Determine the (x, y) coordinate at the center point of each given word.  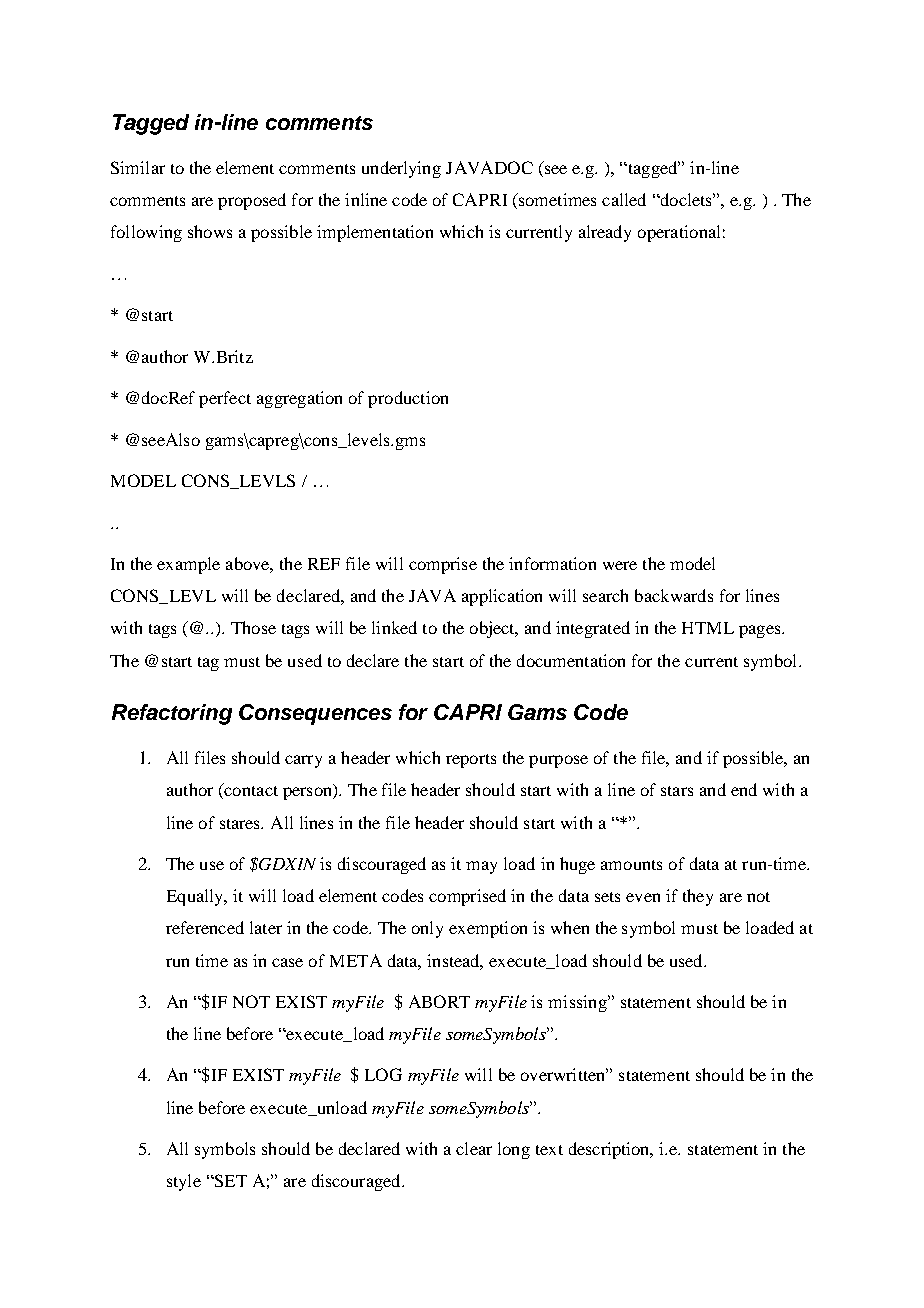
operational (679, 233)
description (611, 1150)
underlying (401, 169)
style (184, 1182)
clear (474, 1148)
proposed (252, 201)
